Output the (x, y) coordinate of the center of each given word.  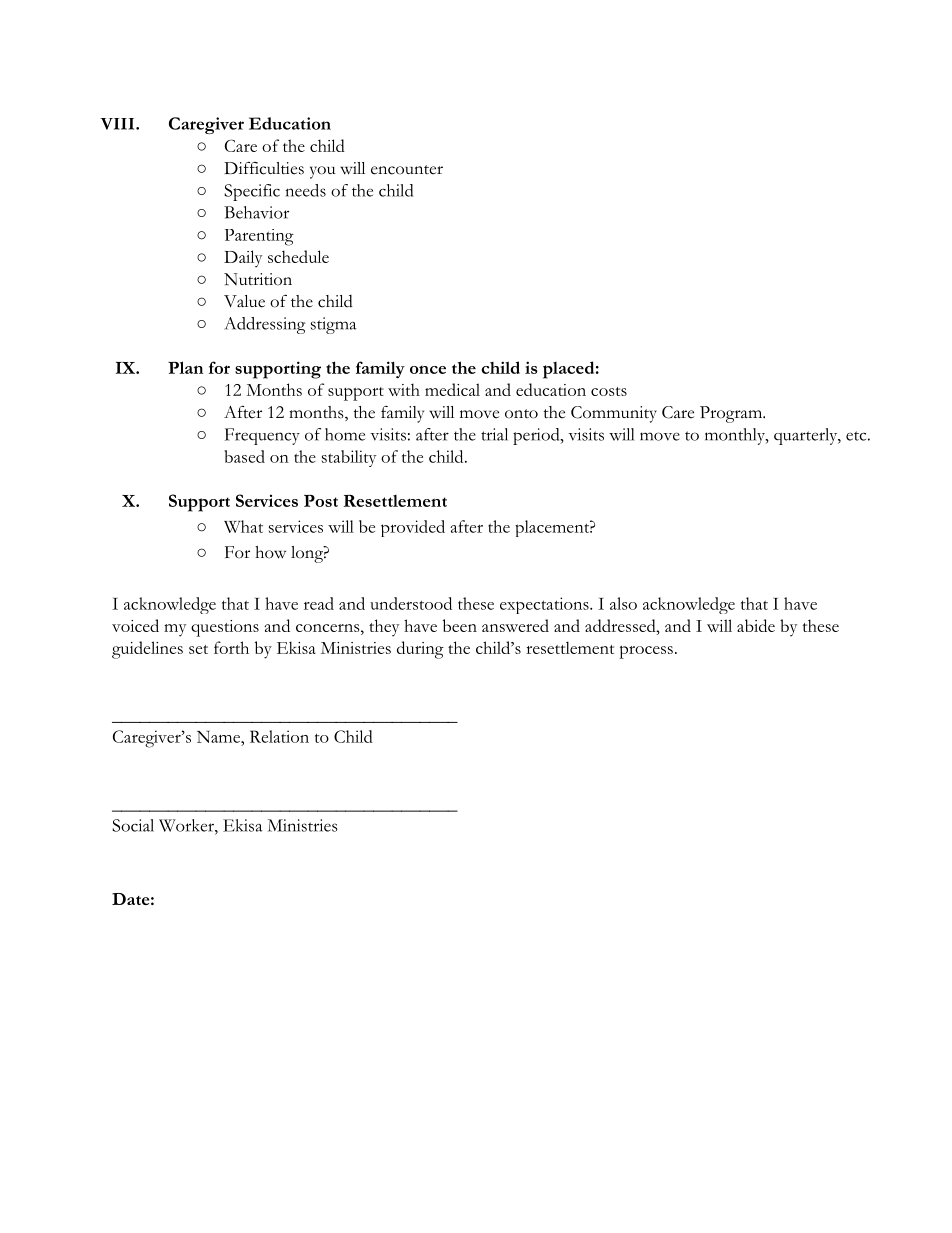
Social (133, 825)
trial (494, 434)
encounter (407, 170)
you (322, 172)
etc (856, 436)
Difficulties (264, 168)
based (244, 456)
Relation (279, 736)
